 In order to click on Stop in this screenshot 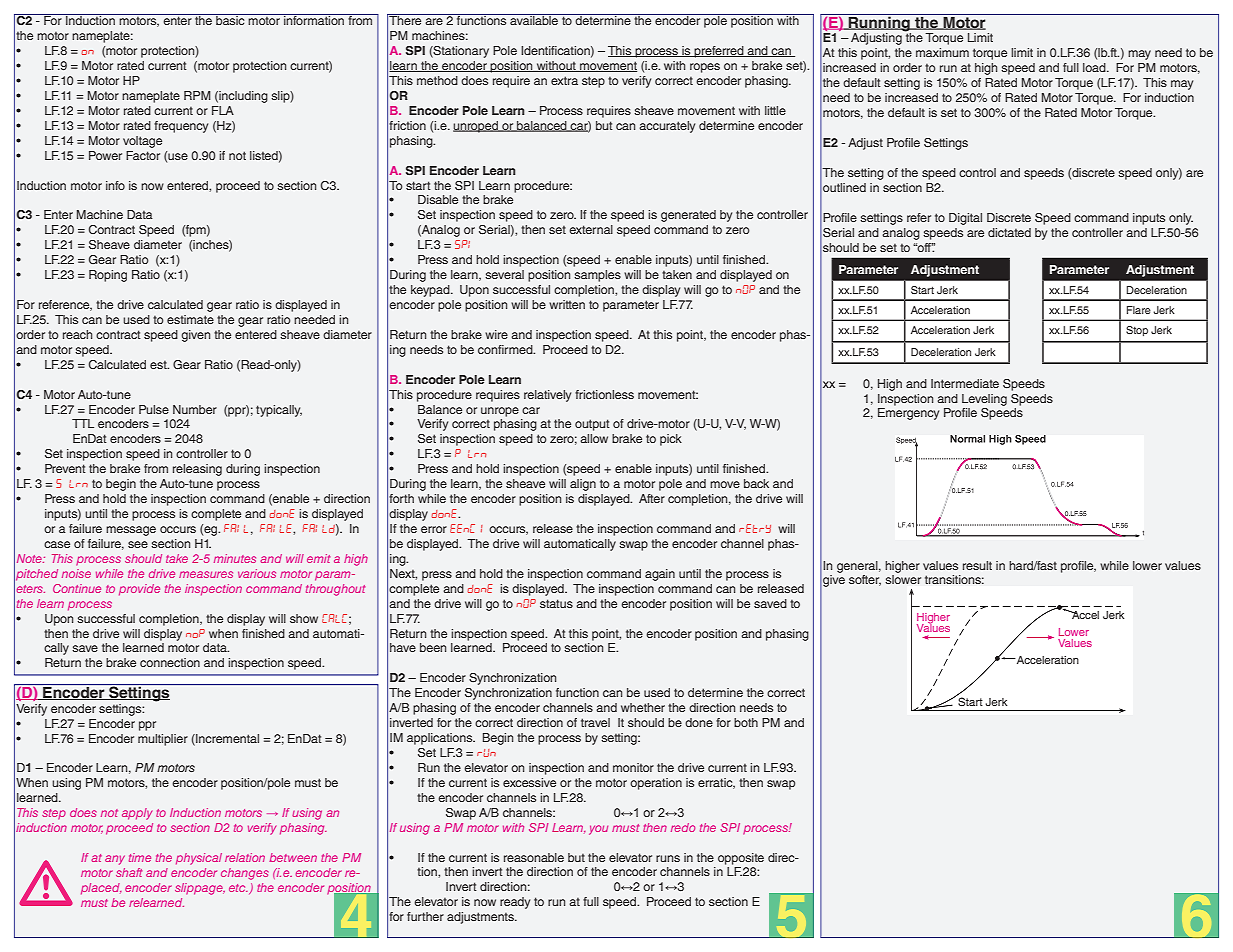, I will do `click(1137, 331)`.
